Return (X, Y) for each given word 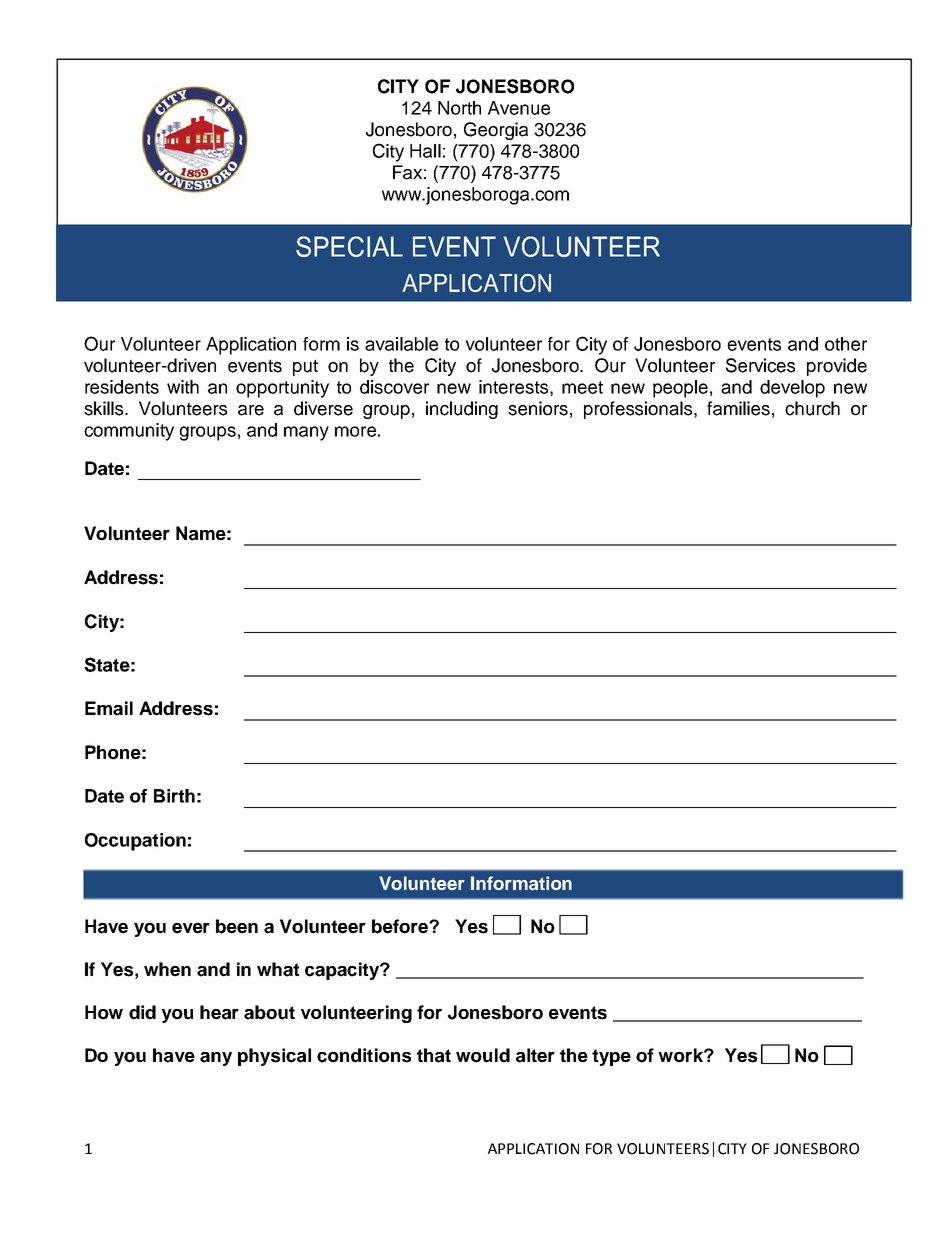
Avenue (519, 108)
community (129, 432)
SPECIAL (349, 246)
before (401, 926)
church (812, 408)
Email (109, 708)
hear (219, 1012)
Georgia (496, 131)
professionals (639, 410)
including (462, 410)
